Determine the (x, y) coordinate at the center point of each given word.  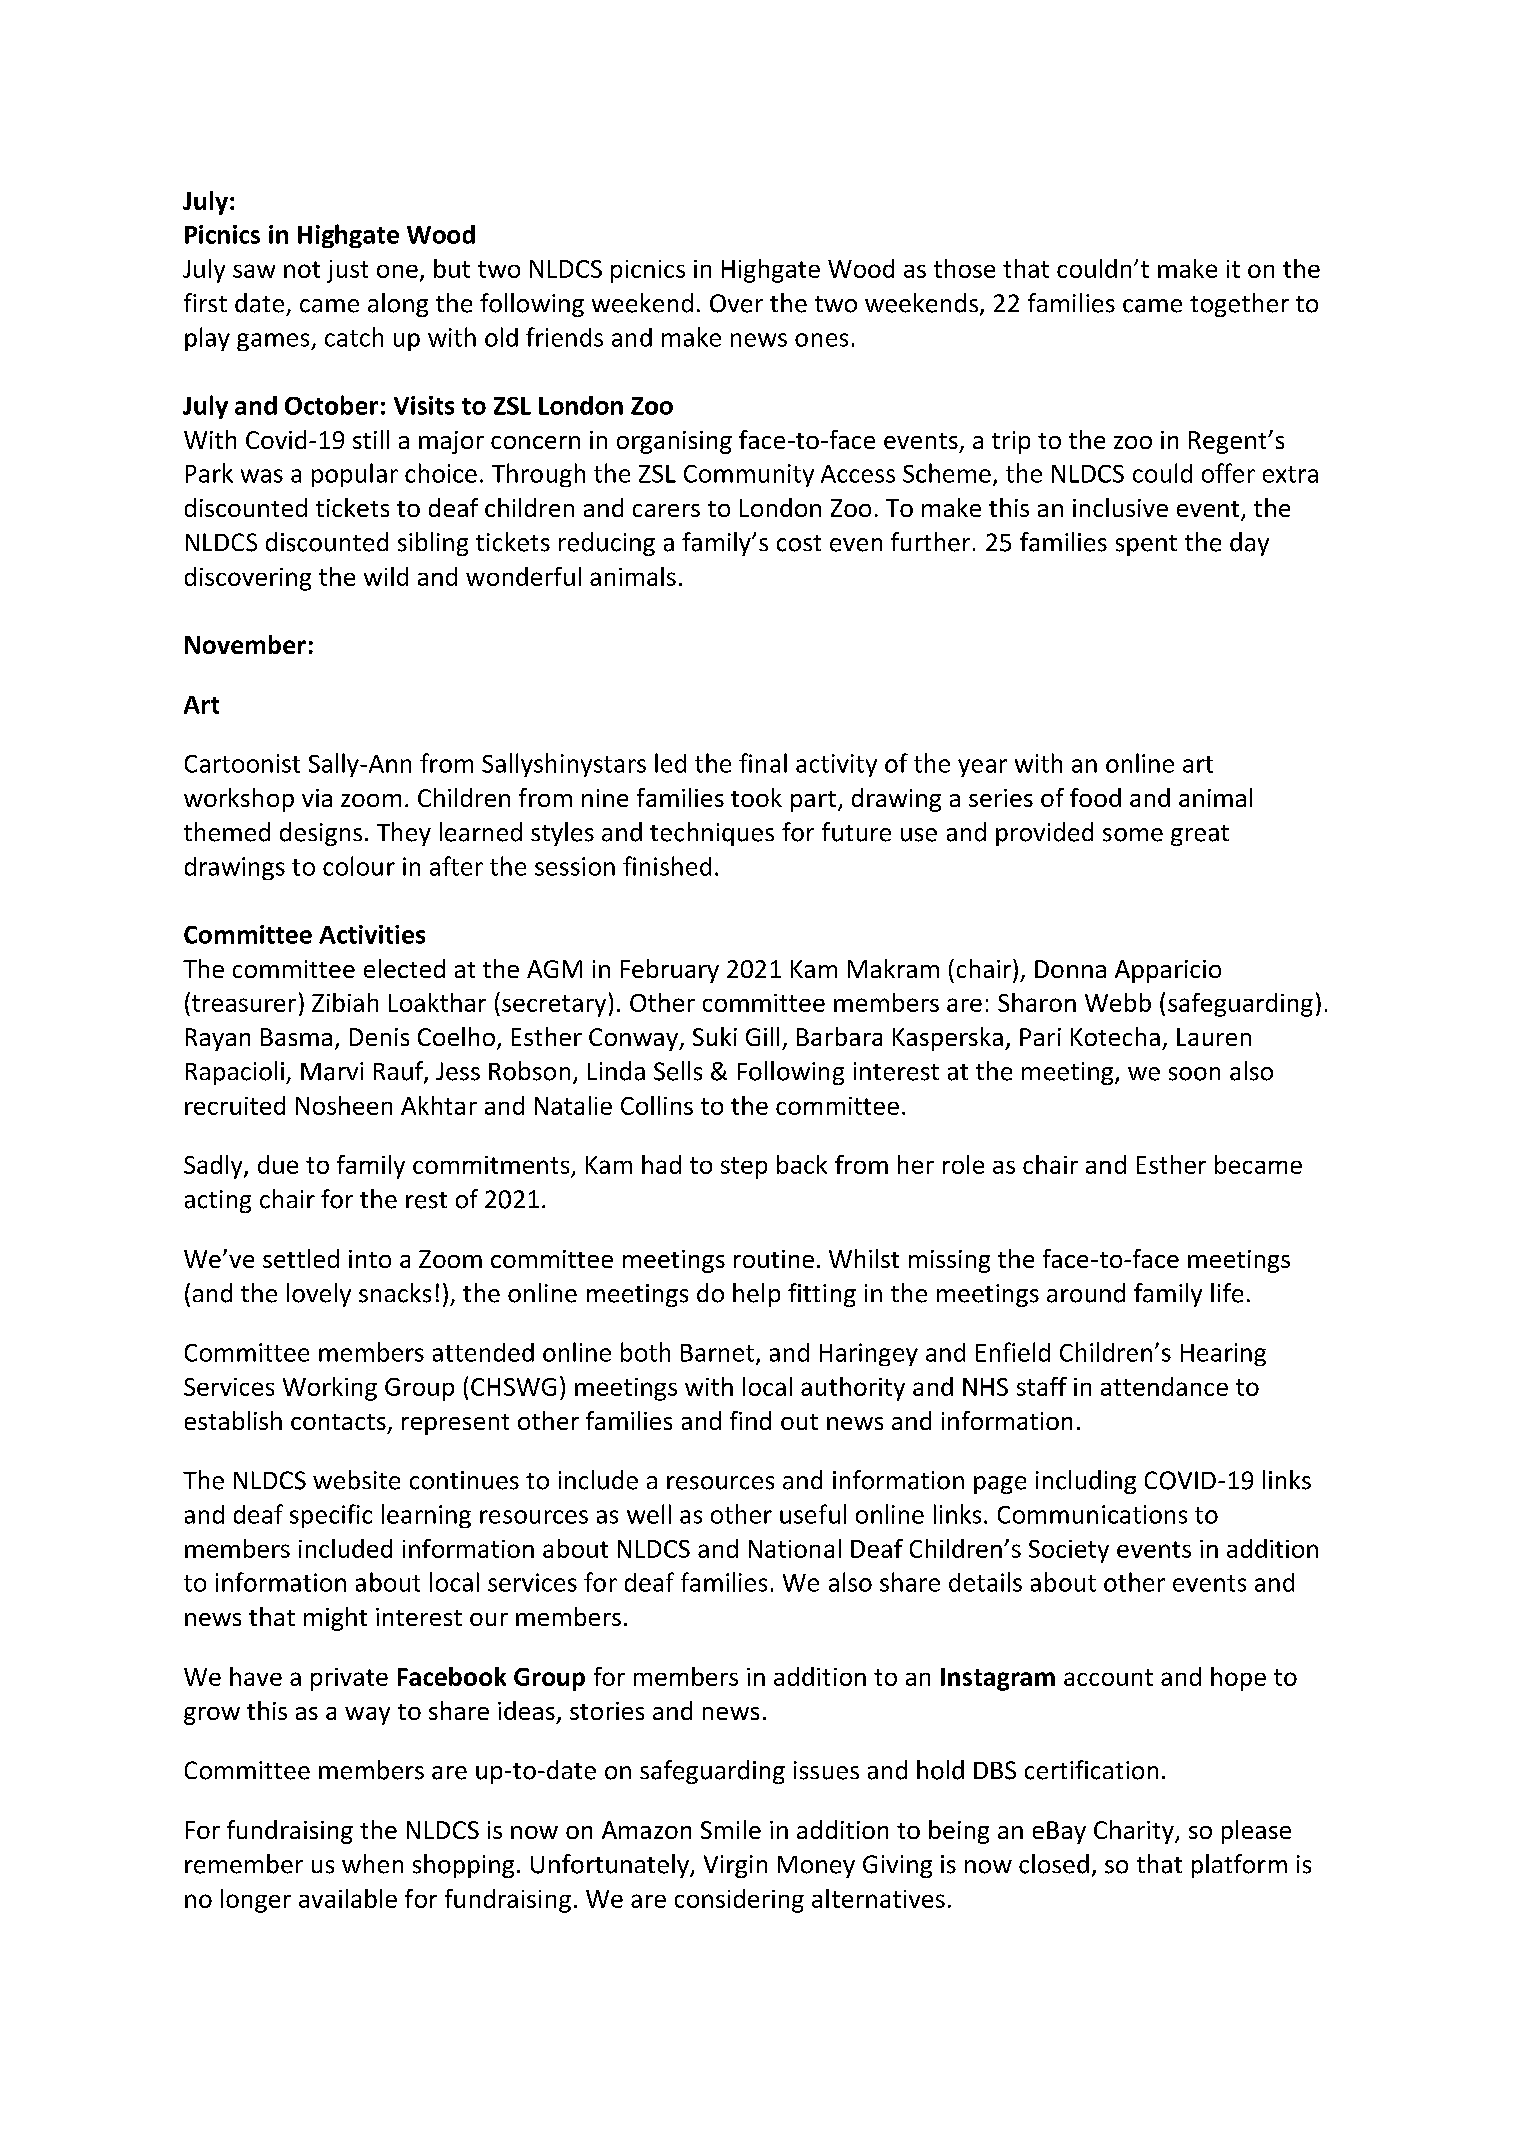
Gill (762, 1036)
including (1086, 1482)
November (245, 644)
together (1239, 305)
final (763, 763)
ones (821, 340)
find (750, 1420)
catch (354, 337)
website (356, 1480)
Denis (379, 1037)
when (372, 1864)
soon (1194, 1074)
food (1095, 797)
